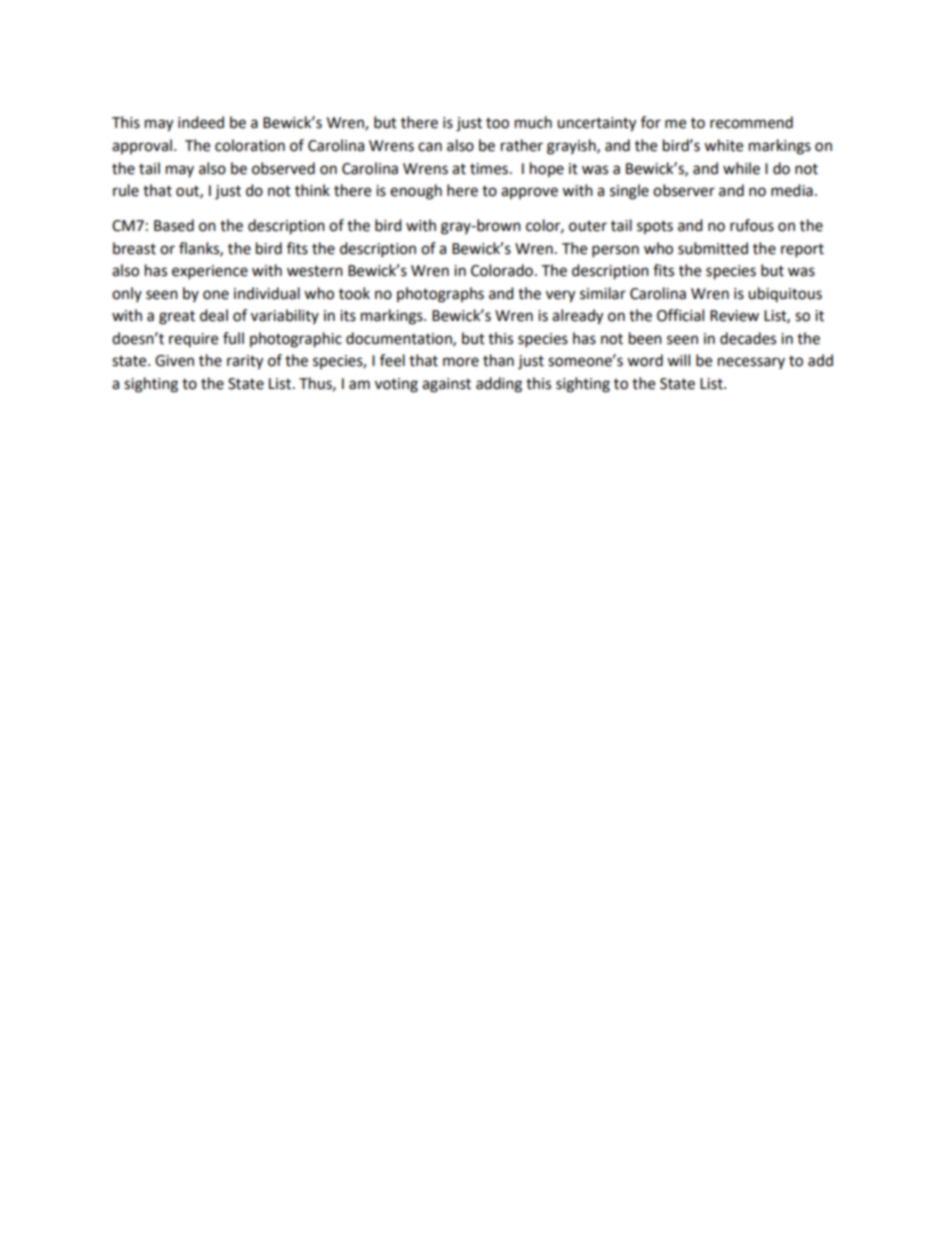  Describe the element at coordinates (201, 122) in the page. I see `indeed` at that location.
